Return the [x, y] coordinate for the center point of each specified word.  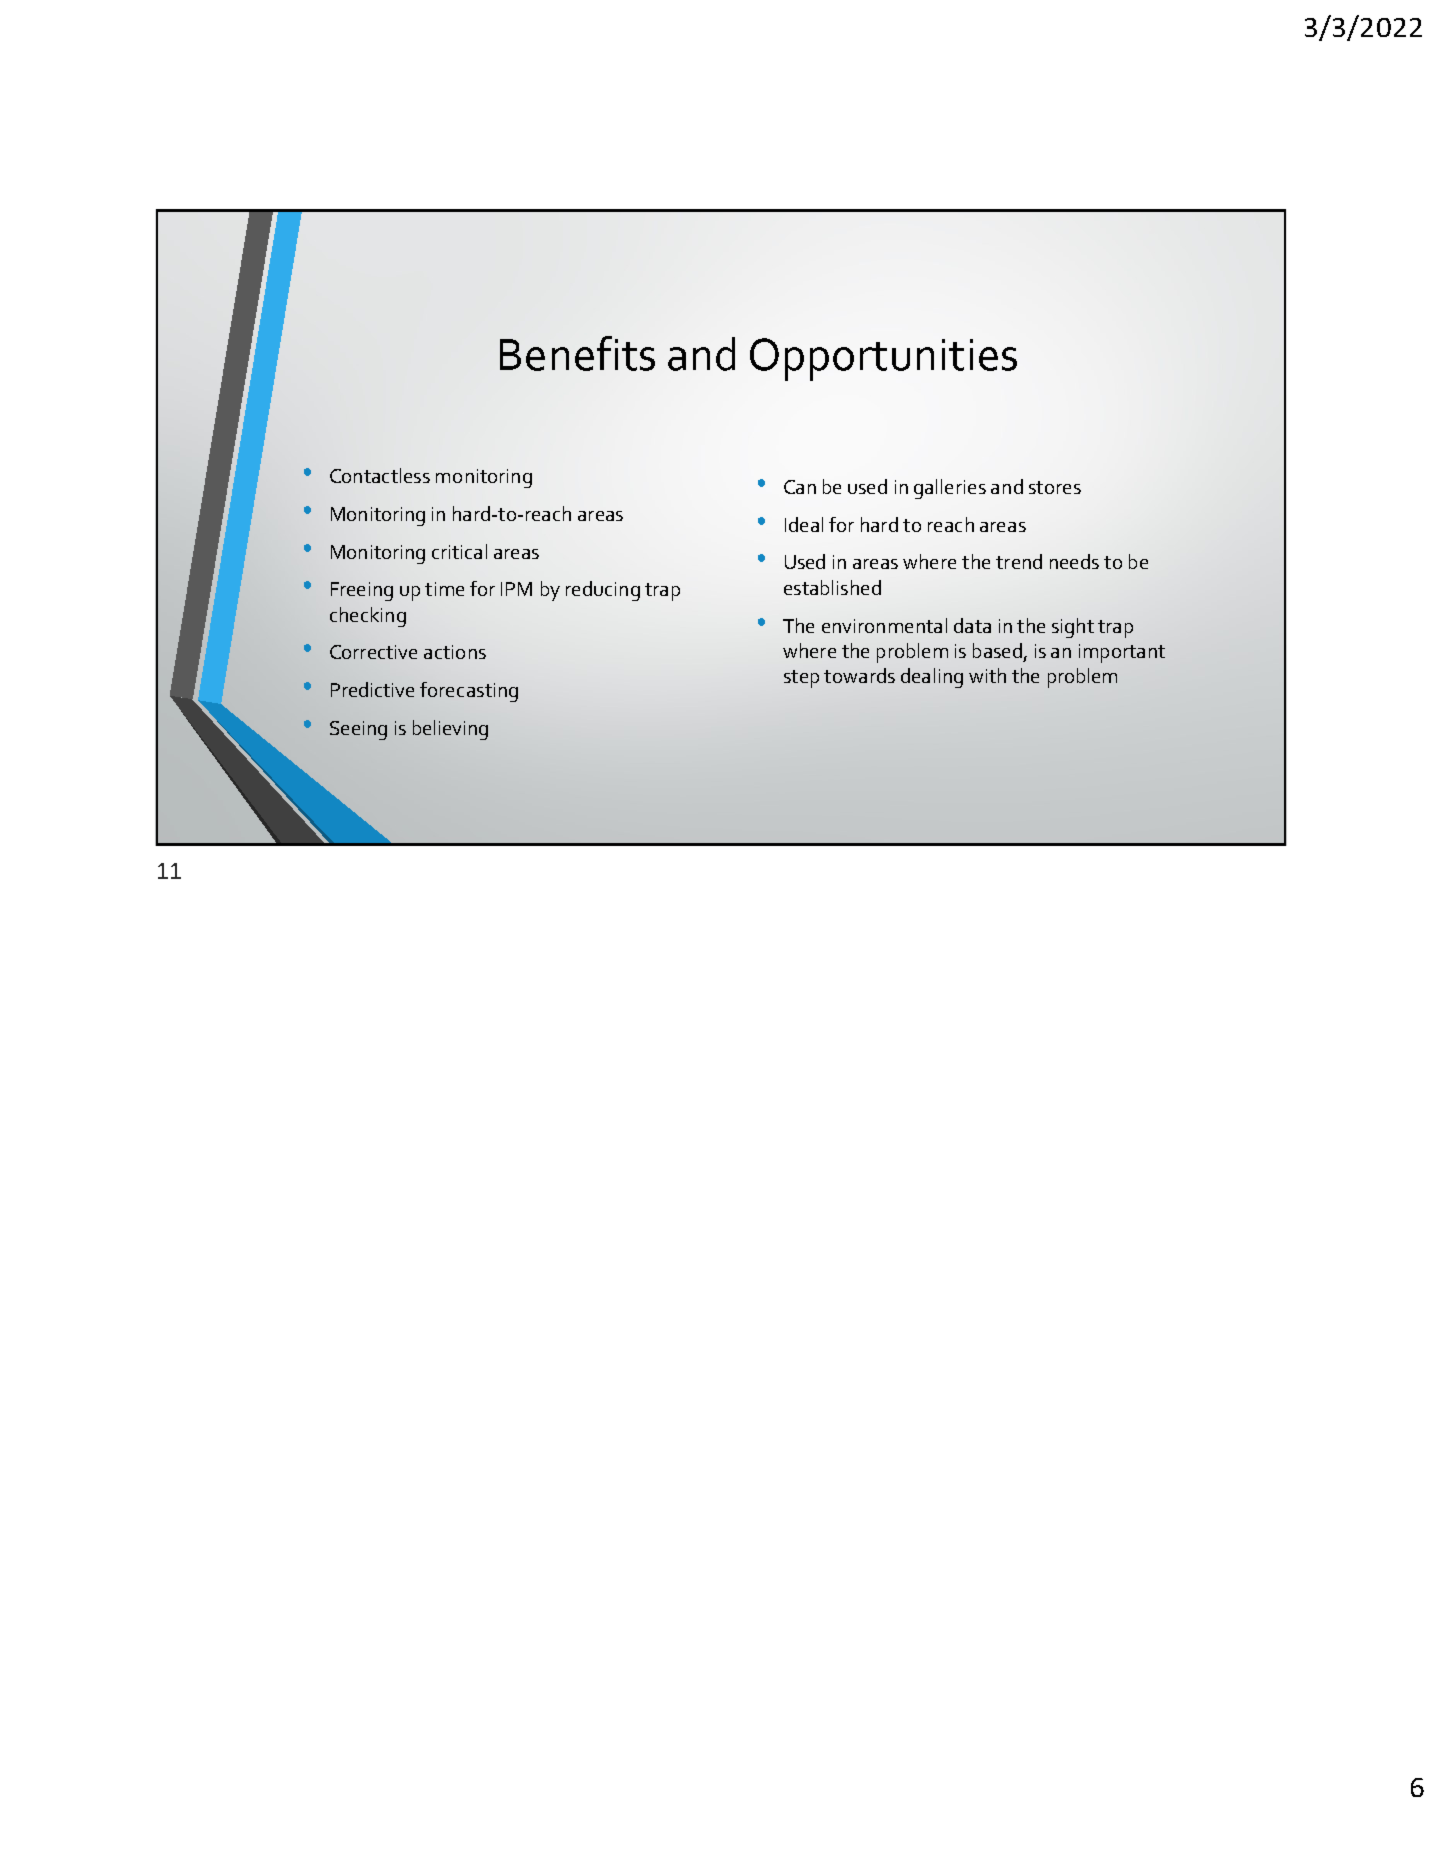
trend [1019, 561]
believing [450, 730]
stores [1055, 487]
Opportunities [883, 359]
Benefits [577, 353]
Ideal [804, 524]
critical [459, 551]
